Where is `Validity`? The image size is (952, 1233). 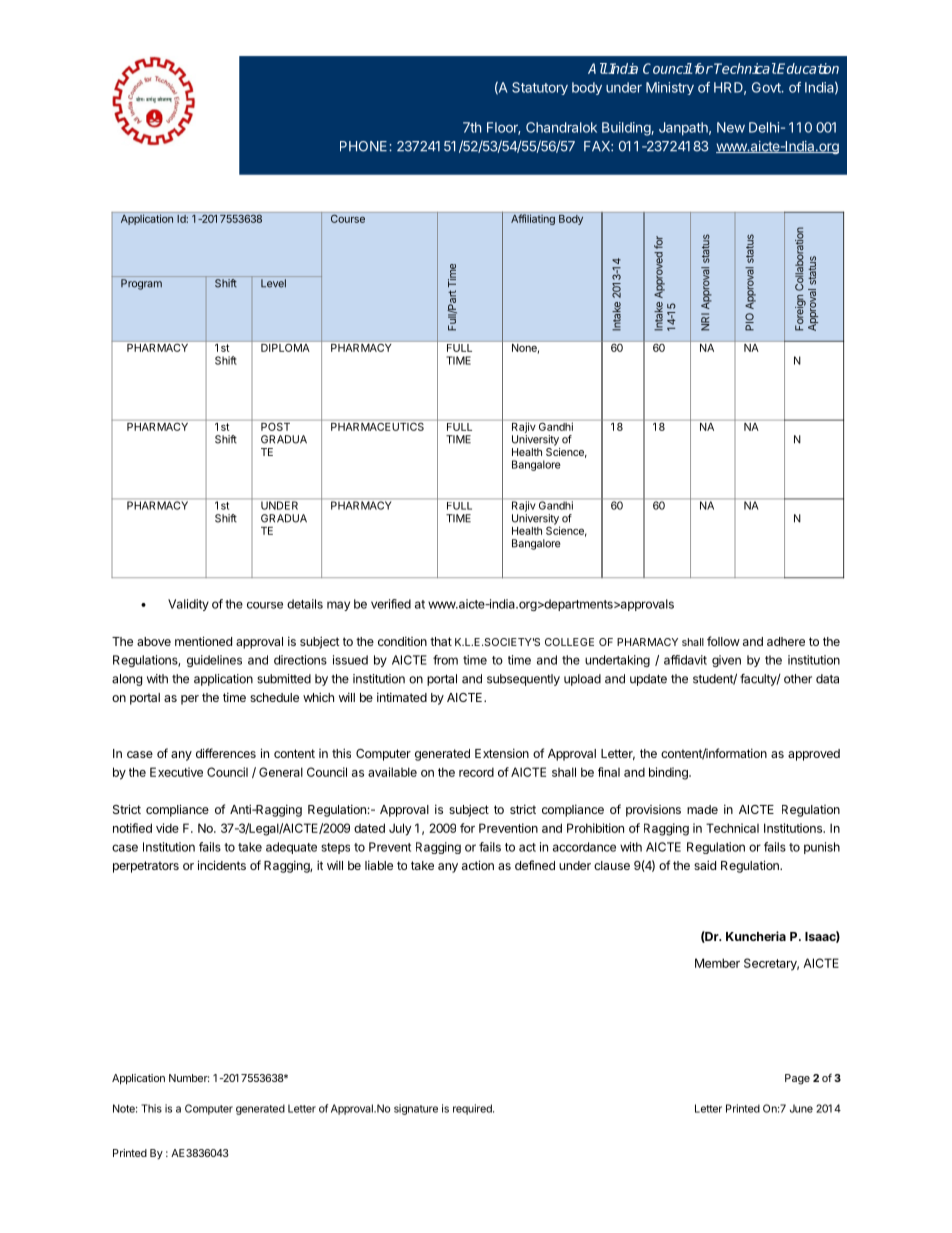 Validity is located at coordinates (188, 605).
